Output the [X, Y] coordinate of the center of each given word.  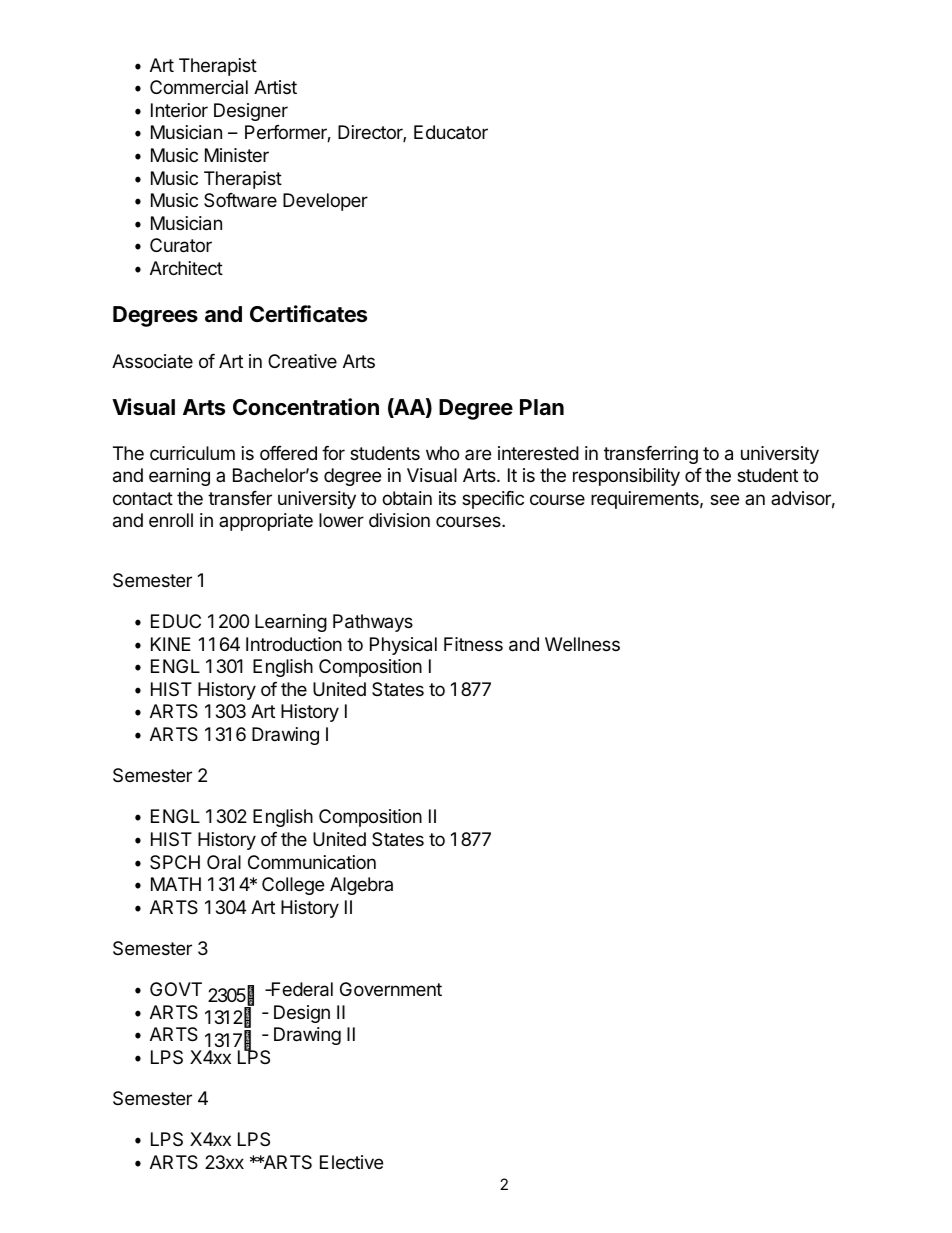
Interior [179, 110]
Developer [325, 202]
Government [391, 989]
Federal [301, 989]
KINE [171, 644]
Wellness [582, 644]
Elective [351, 1162]
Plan [542, 407]
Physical [403, 646]
